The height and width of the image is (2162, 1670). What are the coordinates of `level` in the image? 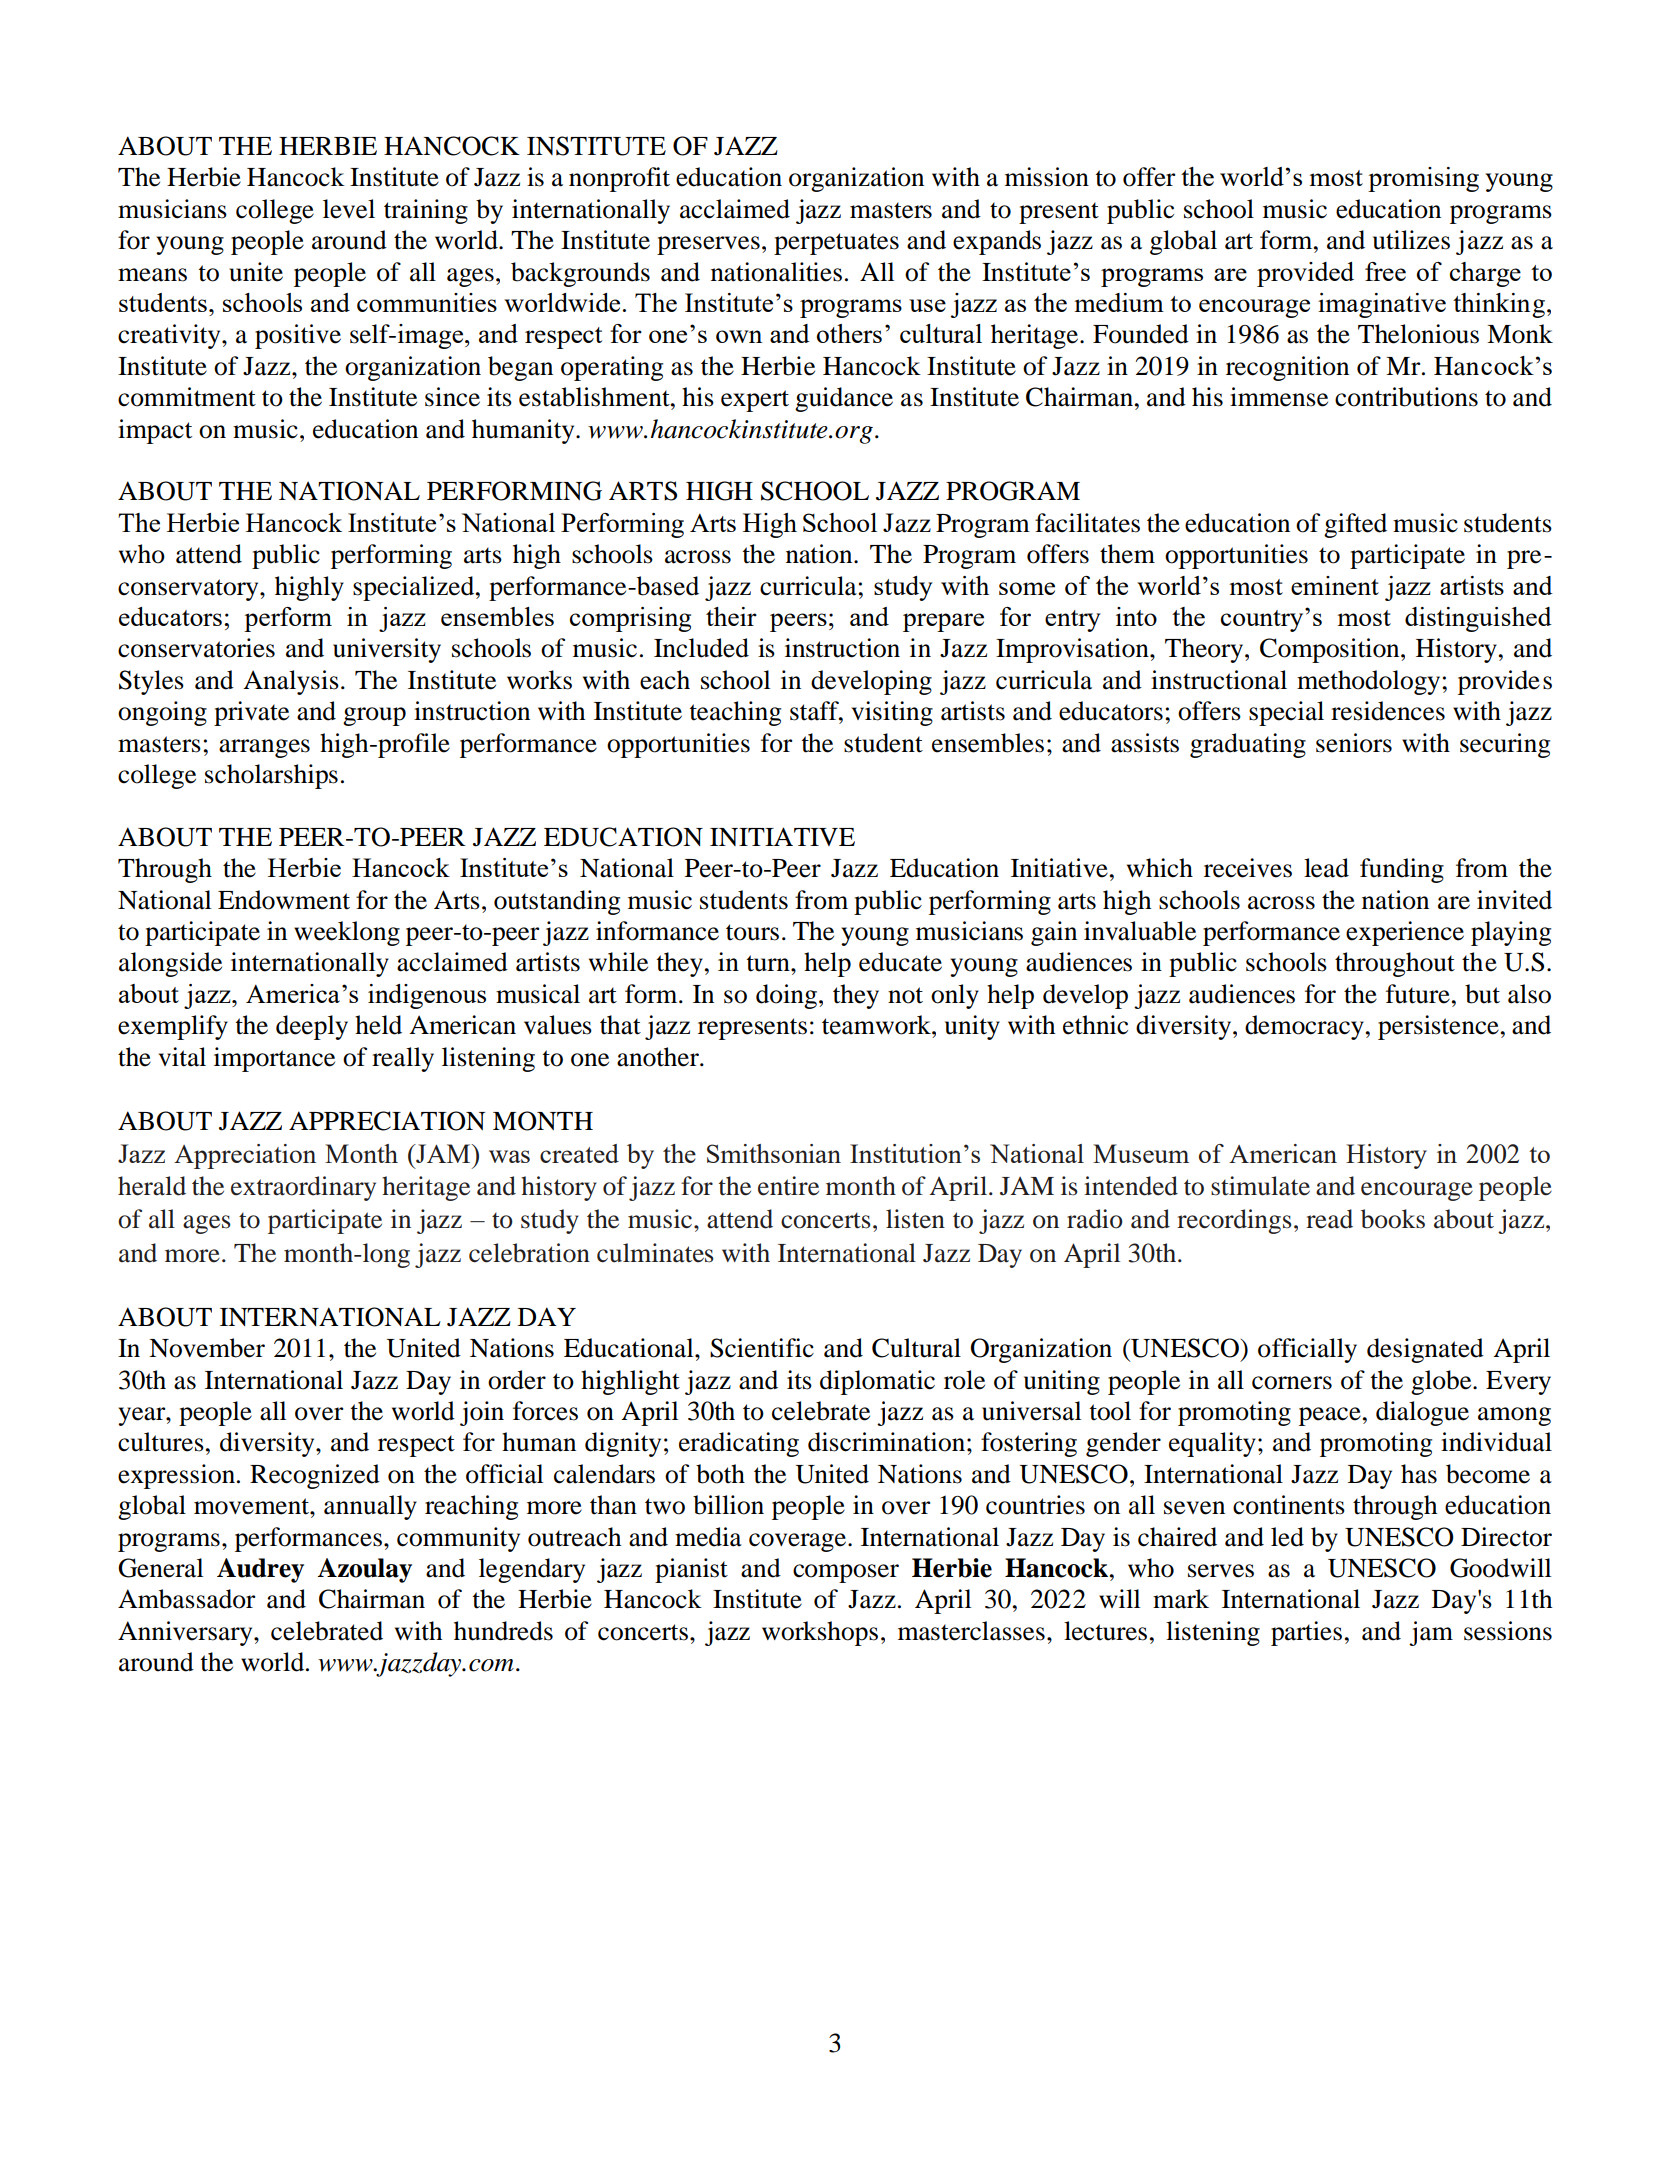 It's located at (349, 209).
